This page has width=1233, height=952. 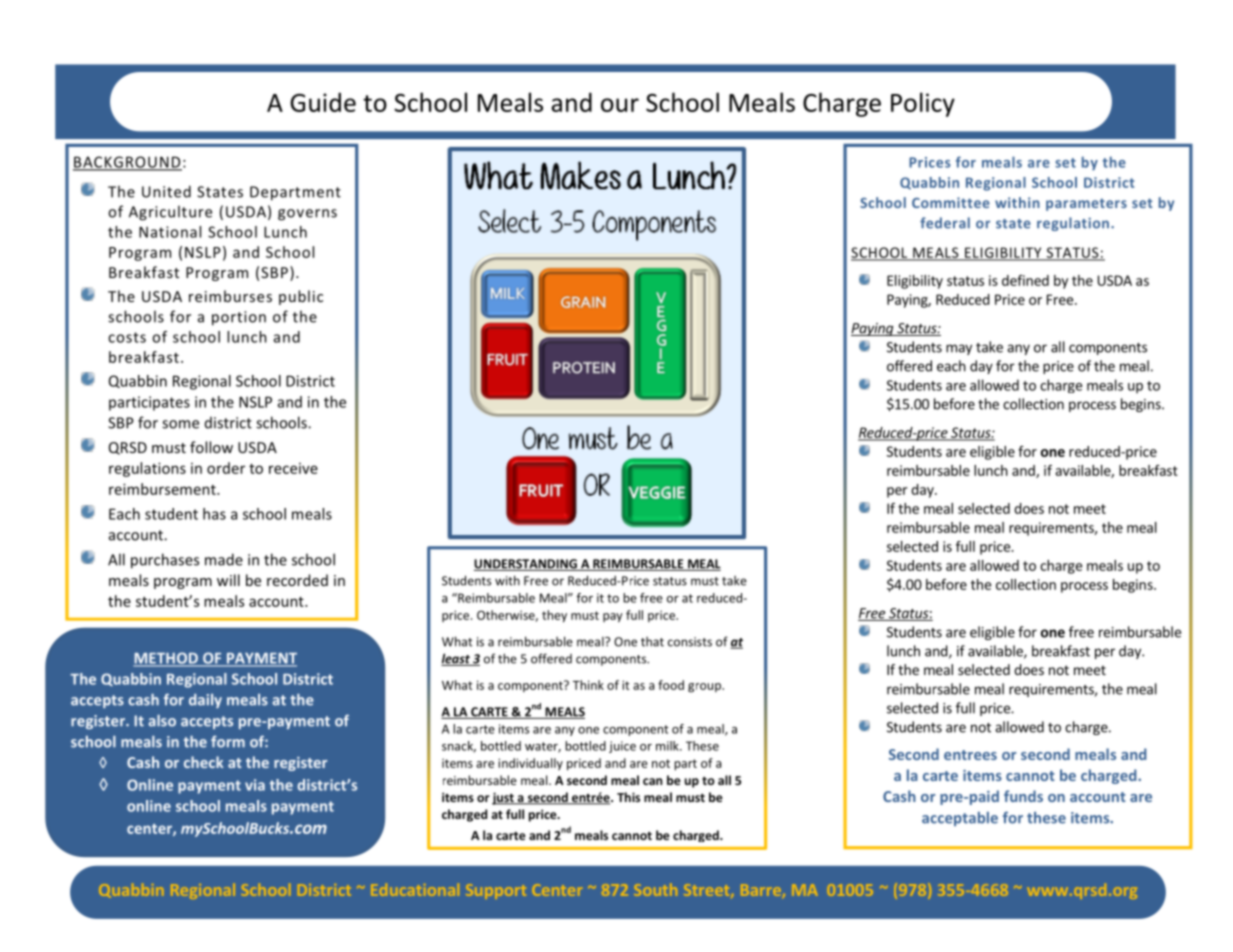 I want to click on our, so click(x=620, y=105).
